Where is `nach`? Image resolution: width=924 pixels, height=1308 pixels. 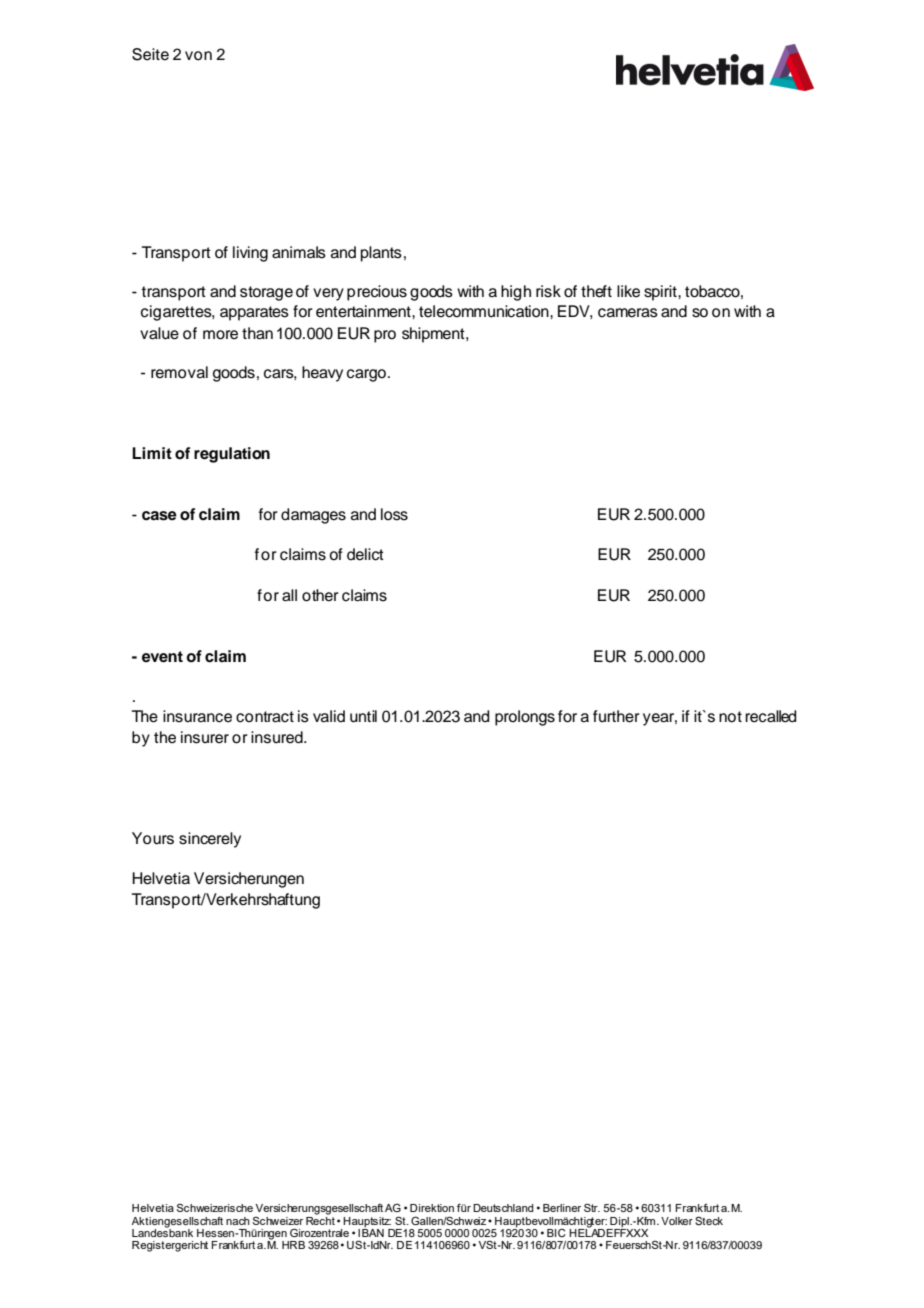
nach is located at coordinates (238, 1221).
